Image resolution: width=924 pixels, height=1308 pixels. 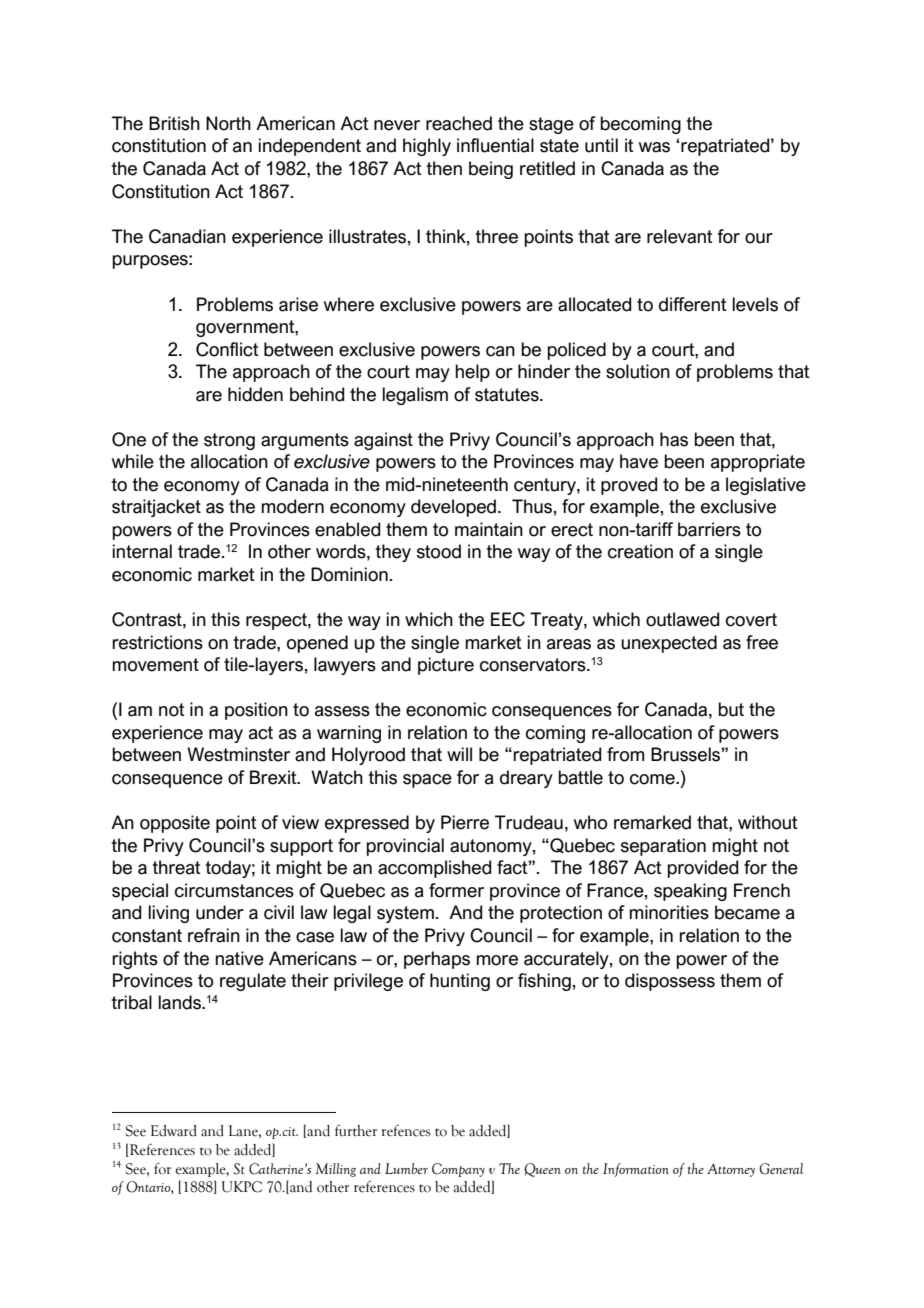 What do you see at coordinates (174, 1131) in the page?
I see `Edward` at bounding box center [174, 1131].
